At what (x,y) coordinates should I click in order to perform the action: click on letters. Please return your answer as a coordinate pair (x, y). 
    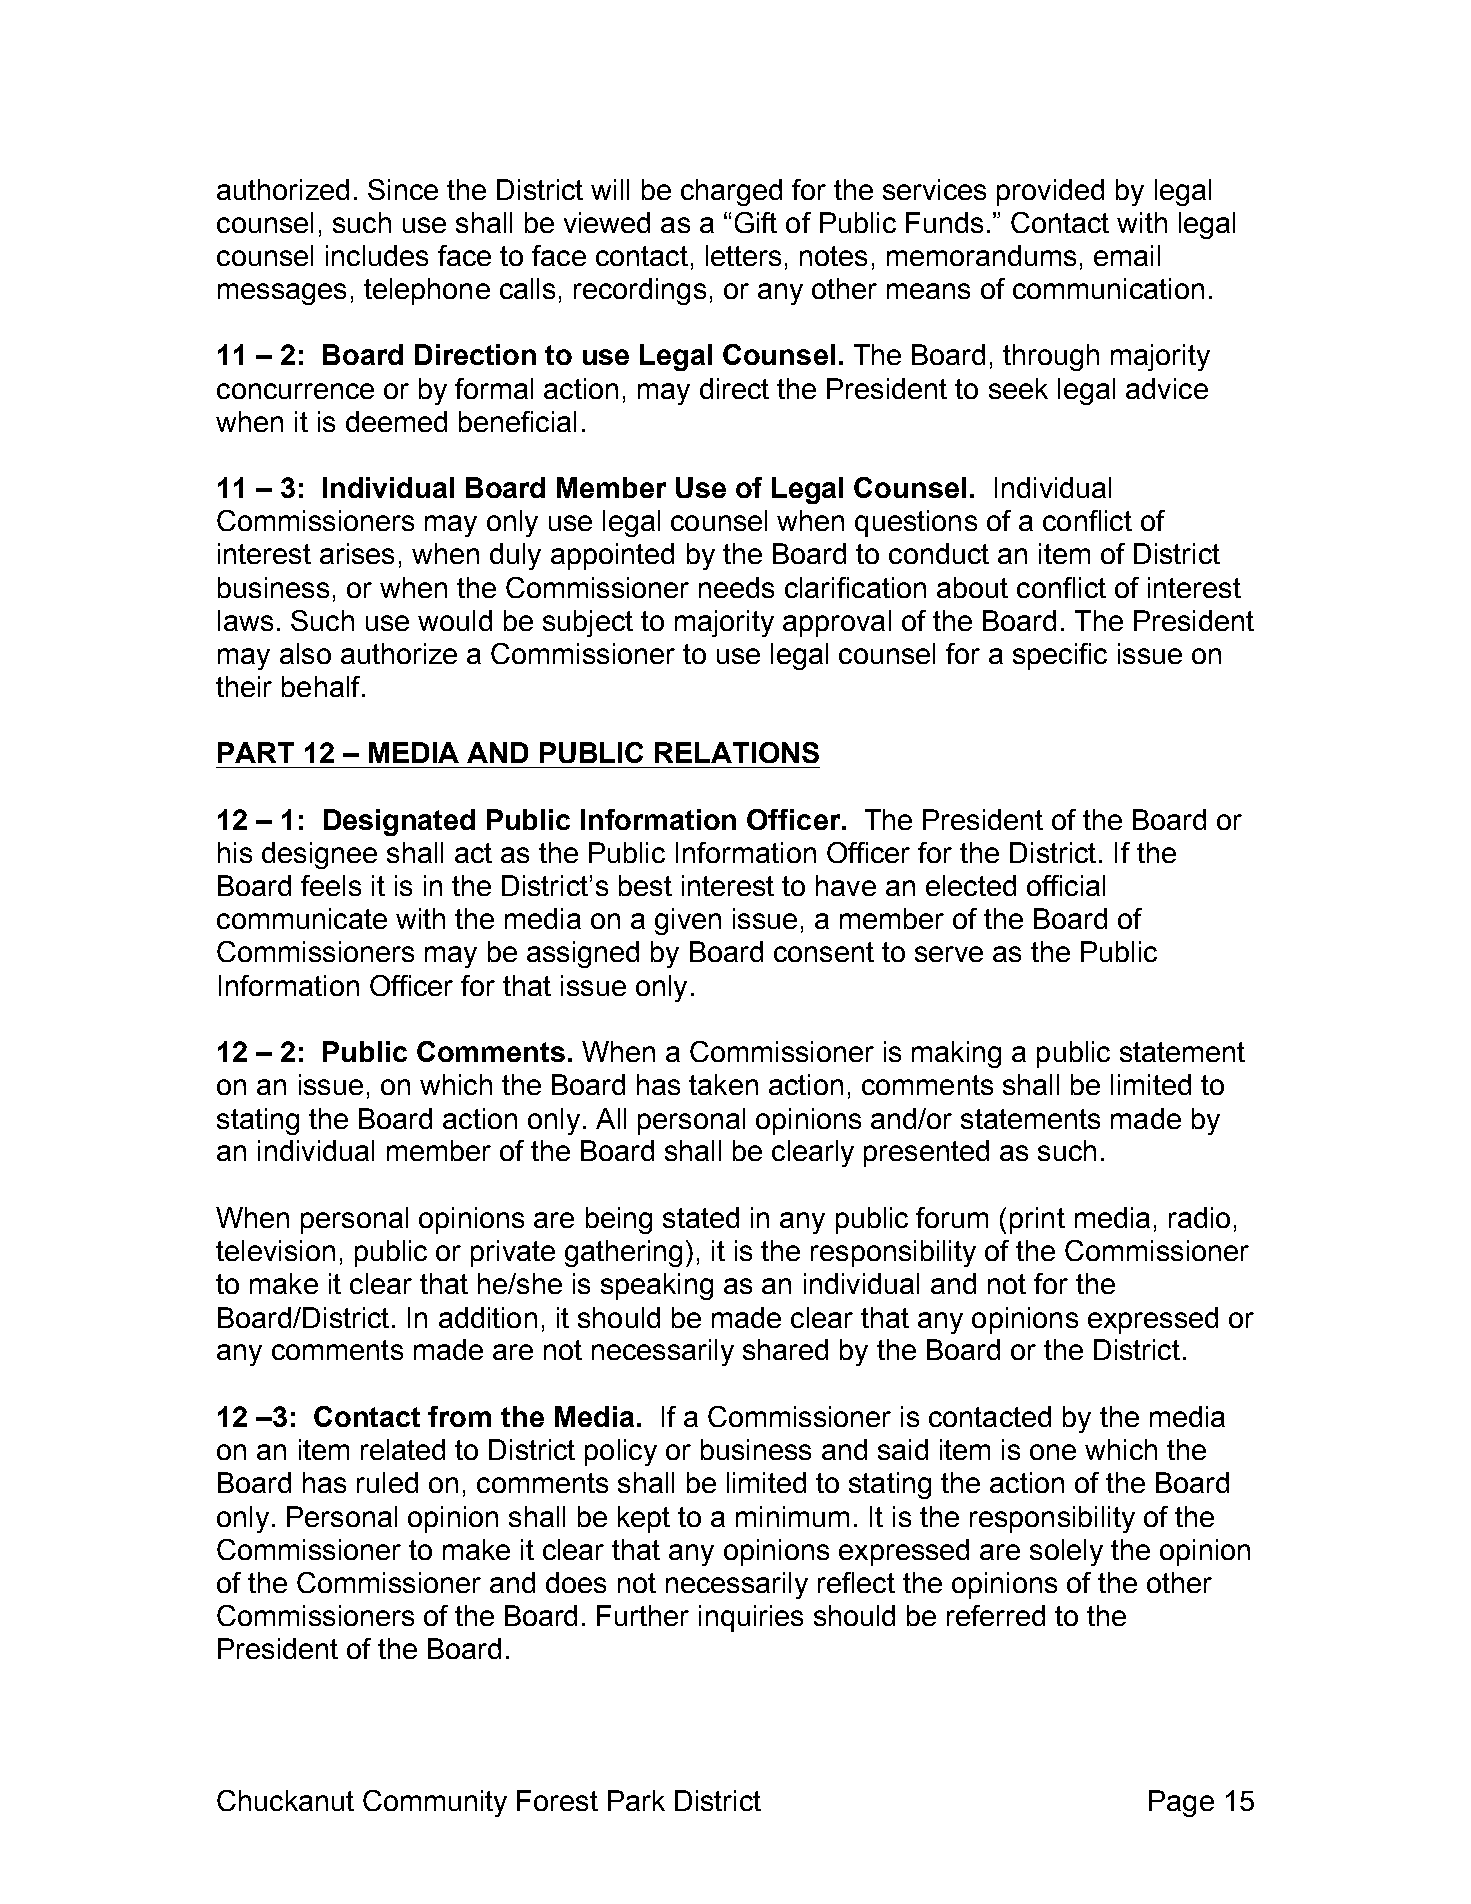
    Looking at the image, I should click on (743, 255).
